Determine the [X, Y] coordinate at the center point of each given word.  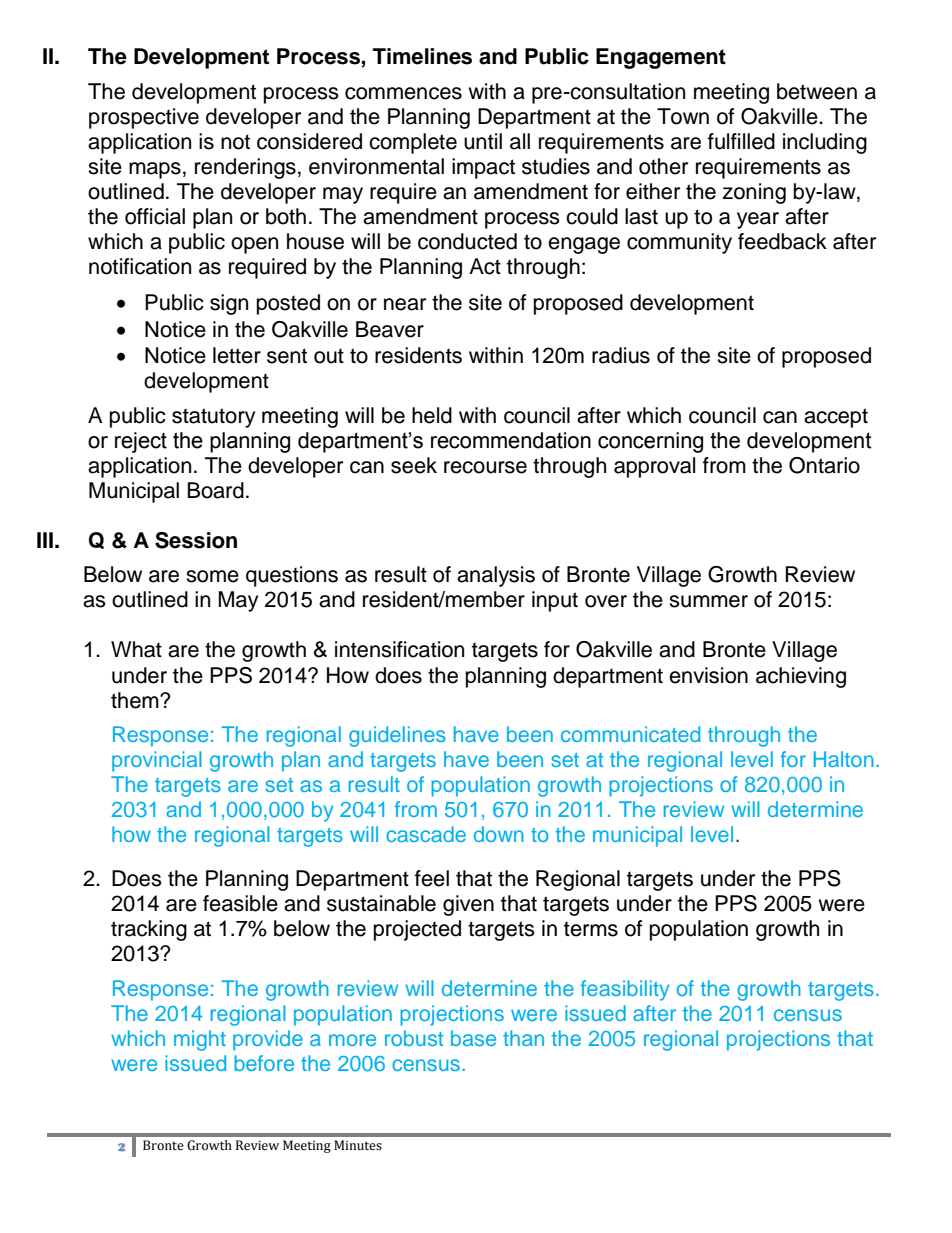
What [136, 649]
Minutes [358, 1145]
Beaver [390, 329]
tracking [149, 930]
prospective [144, 118]
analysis [496, 576]
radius [621, 355]
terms [591, 929]
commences [403, 93]
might [200, 1040]
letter [237, 355]
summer [708, 601]
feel [432, 878]
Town [683, 116]
